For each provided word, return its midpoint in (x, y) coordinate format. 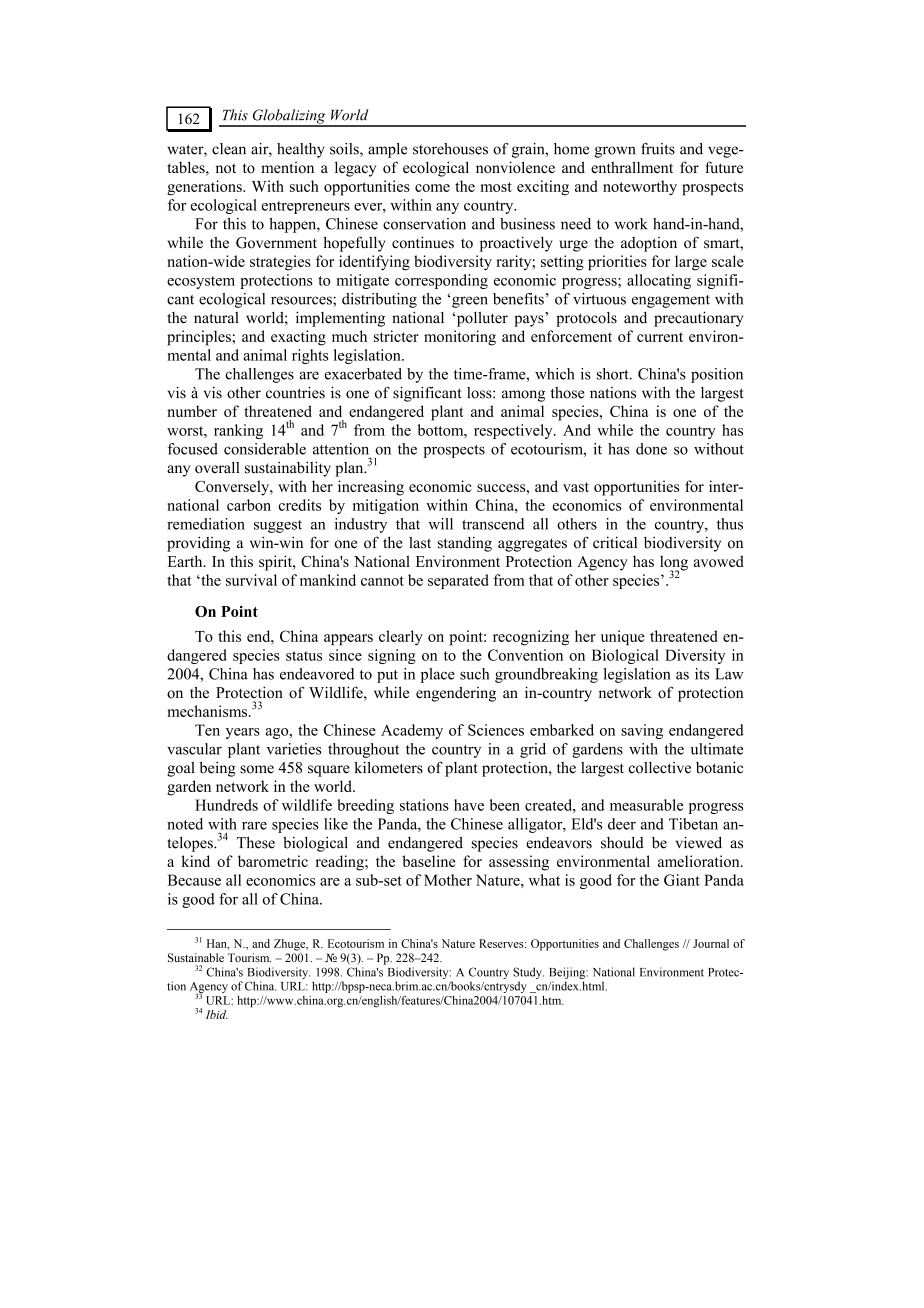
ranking (238, 431)
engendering (456, 694)
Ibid (217, 1014)
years (243, 733)
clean (229, 149)
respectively (514, 431)
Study (528, 973)
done (651, 449)
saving (642, 731)
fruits (658, 149)
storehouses (450, 149)
